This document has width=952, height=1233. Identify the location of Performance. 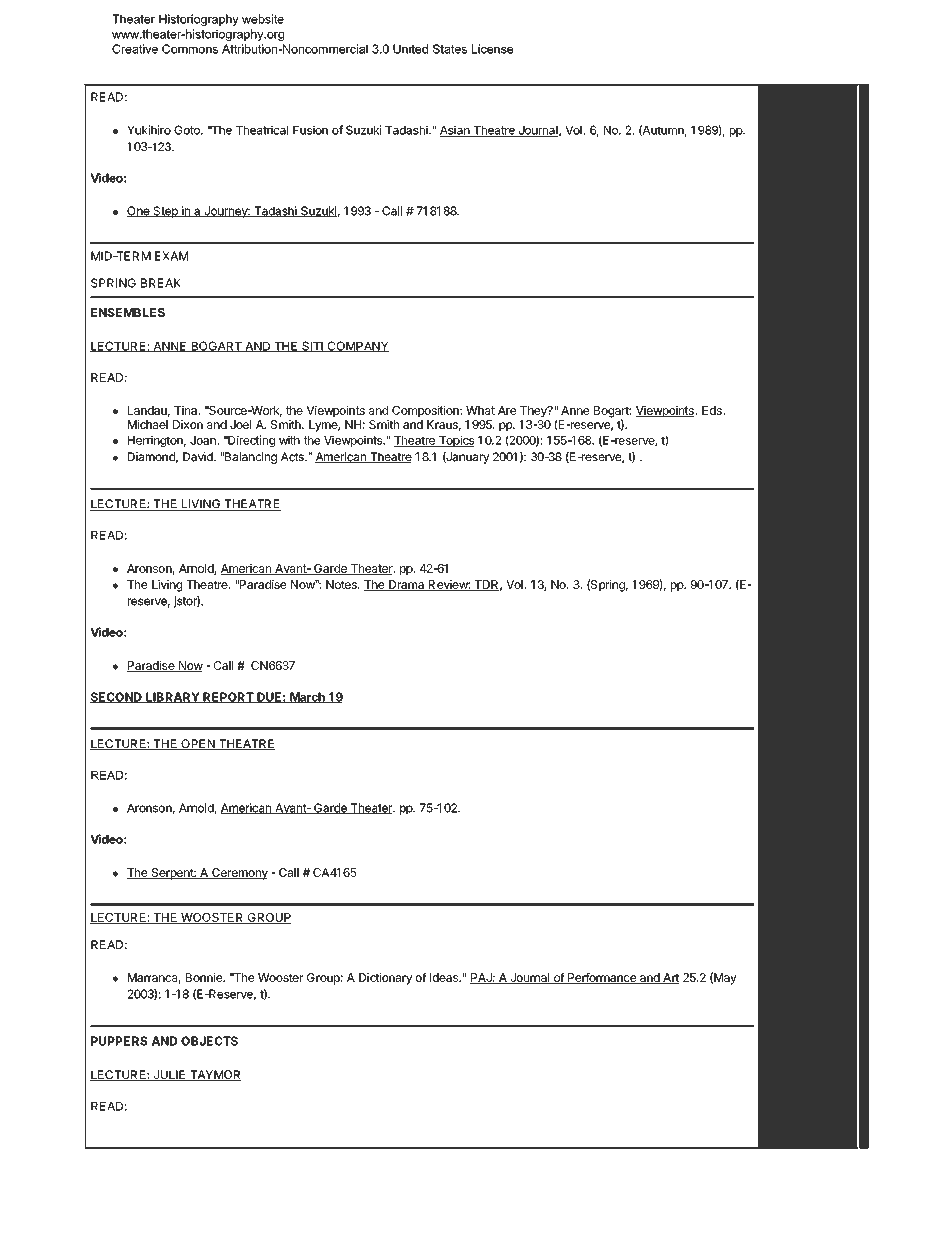
(602, 978).
